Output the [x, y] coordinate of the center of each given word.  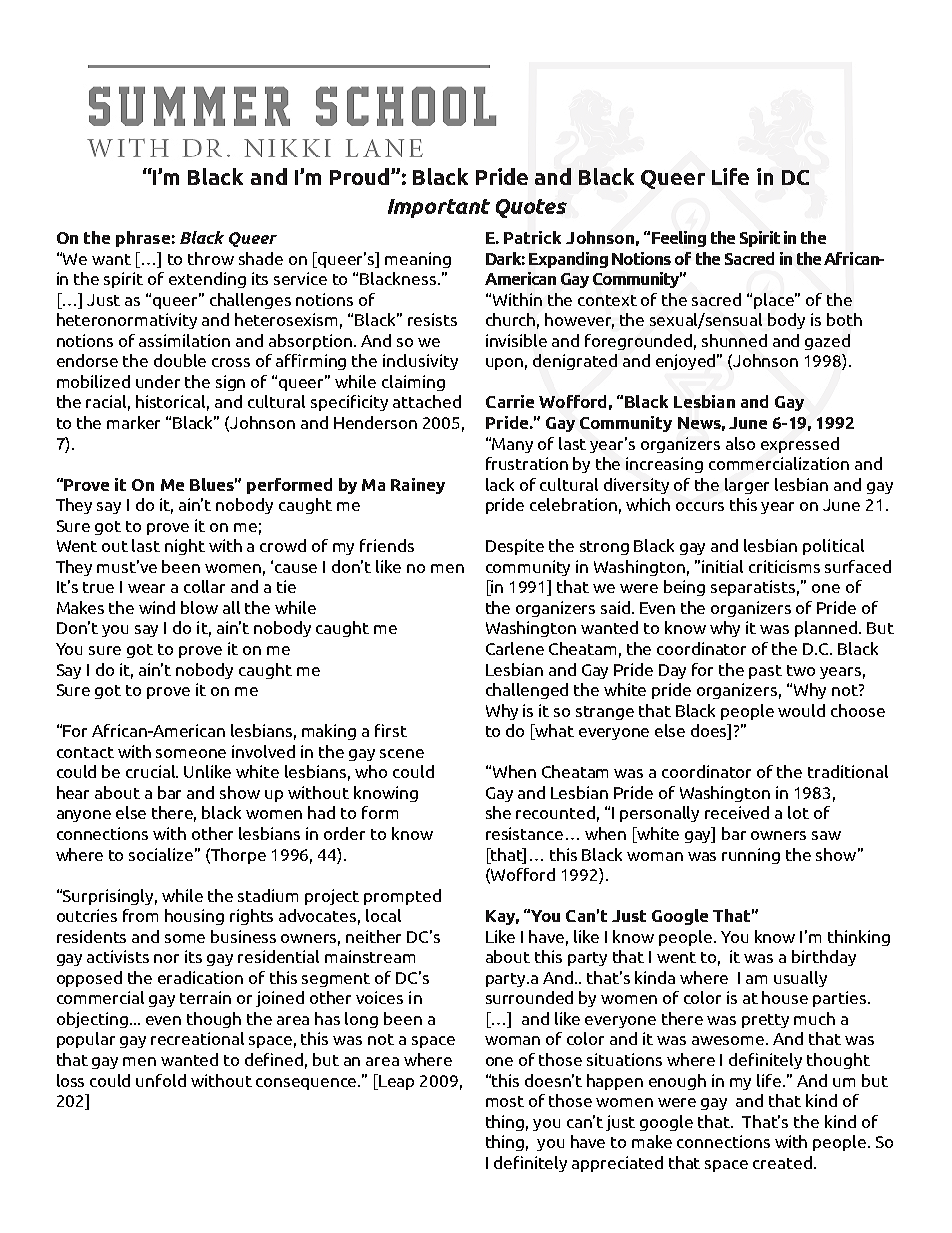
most [505, 1101]
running [751, 856]
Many [512, 445]
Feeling [679, 239]
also [740, 443]
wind [157, 607]
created [782, 1162]
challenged [527, 691]
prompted [402, 897]
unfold [161, 1080]
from [140, 915]
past [765, 672]
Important [439, 208]
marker [133, 422]
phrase [143, 239]
